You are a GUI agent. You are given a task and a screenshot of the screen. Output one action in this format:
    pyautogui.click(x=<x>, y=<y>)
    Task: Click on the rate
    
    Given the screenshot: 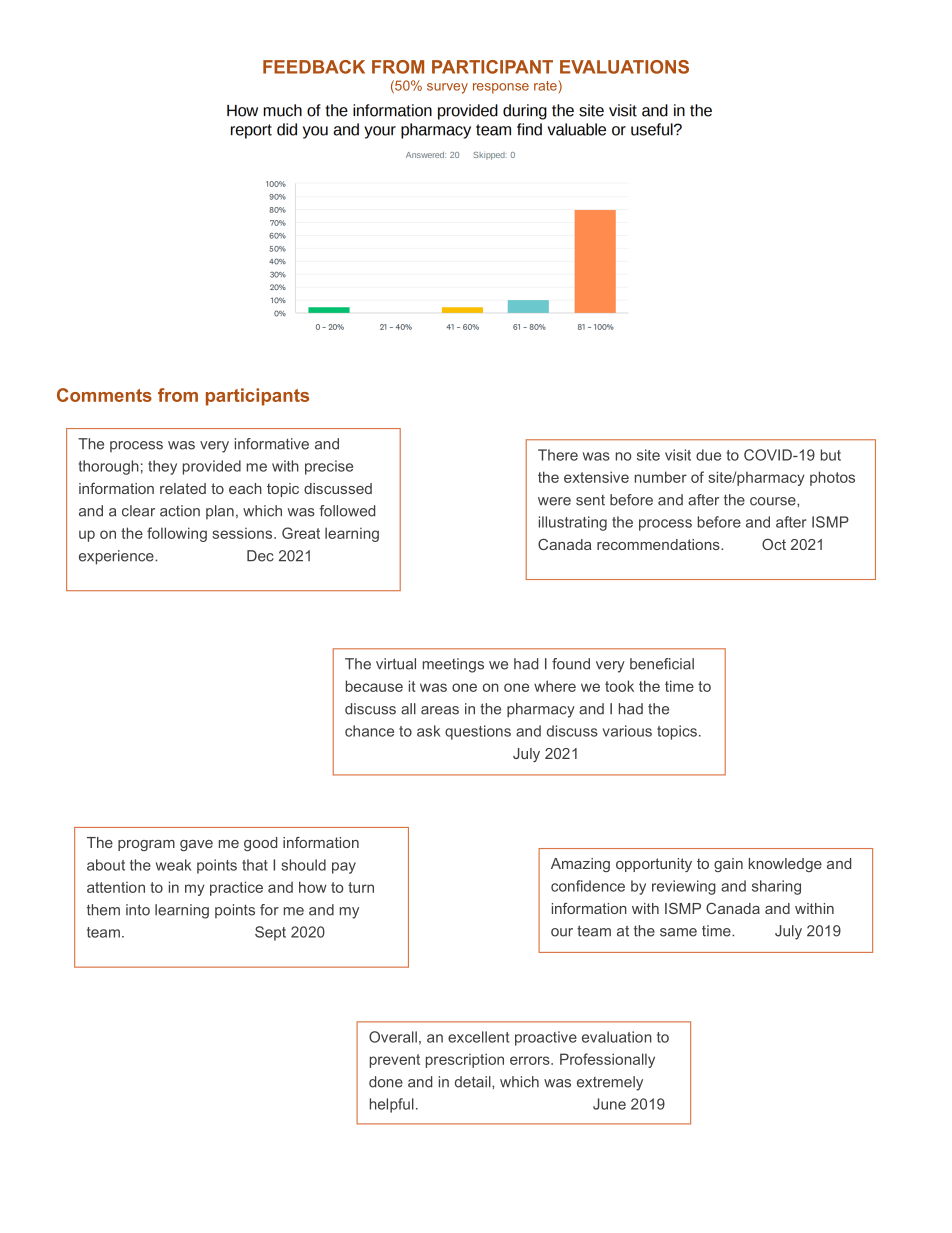 What is the action you would take?
    pyautogui.click(x=546, y=85)
